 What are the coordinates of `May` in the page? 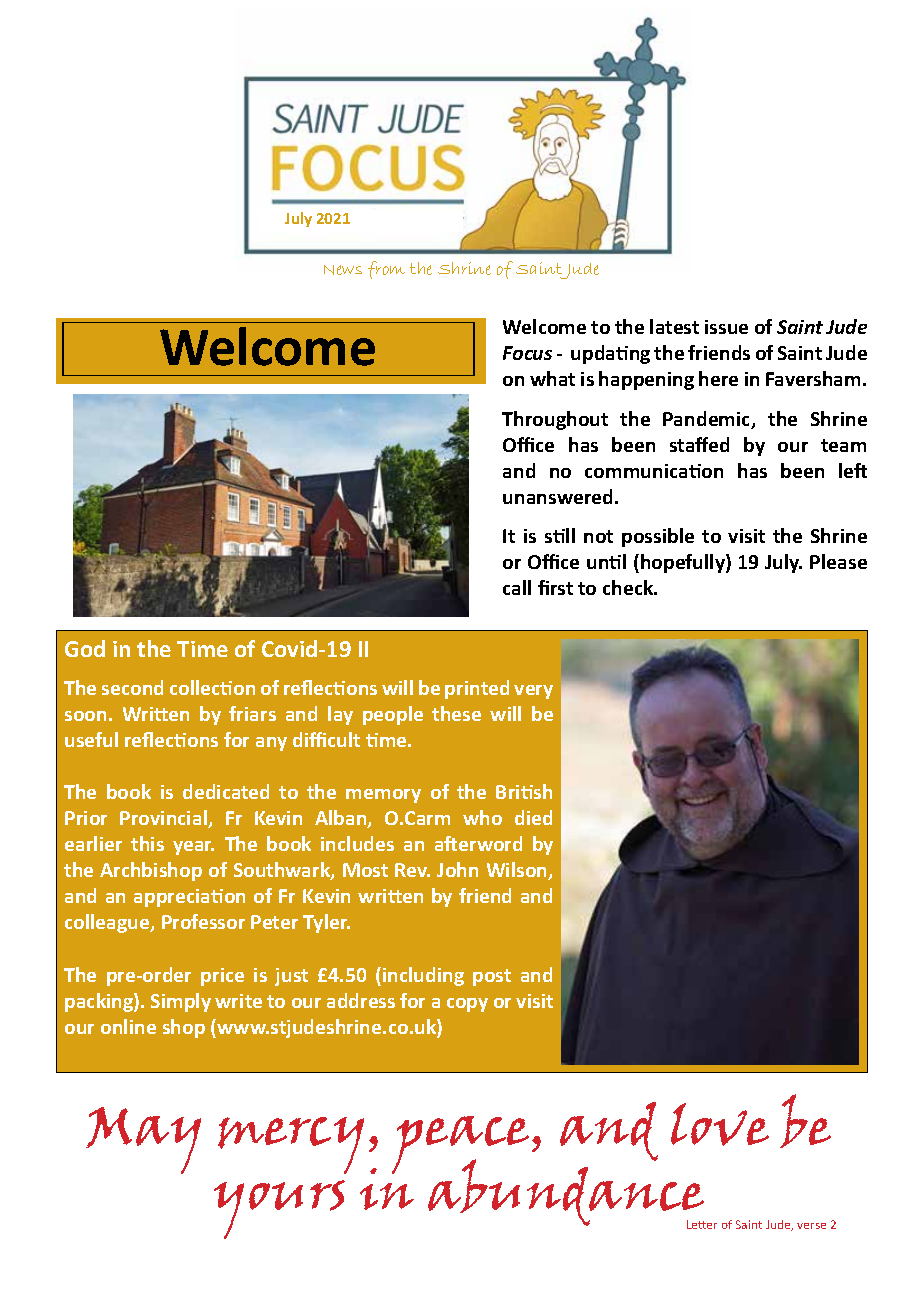 It's located at (143, 1140).
